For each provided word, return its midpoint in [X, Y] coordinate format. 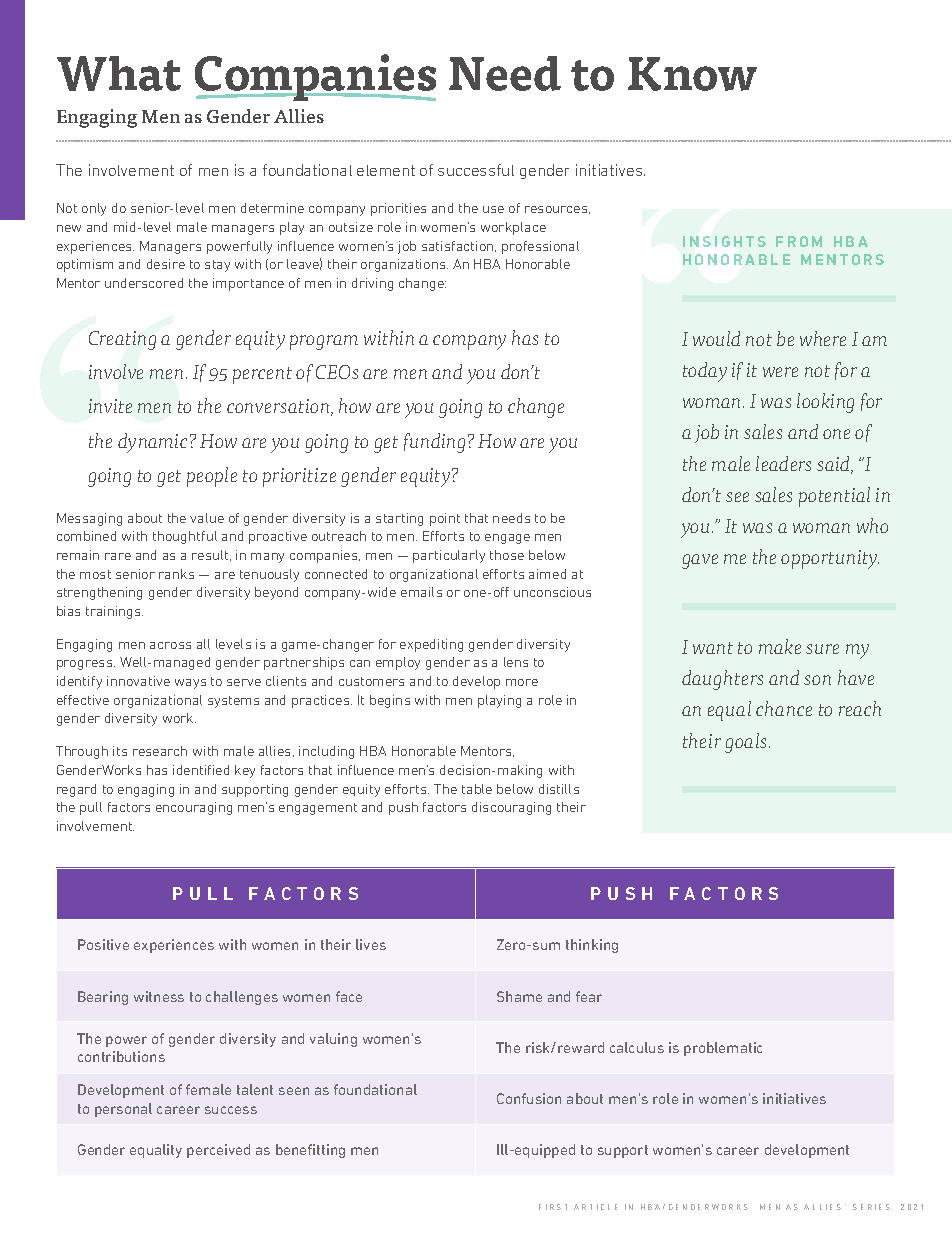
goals [747, 743]
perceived [218, 1151]
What [119, 73]
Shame [519, 996]
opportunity [830, 559]
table [477, 789]
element [386, 170]
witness [159, 996]
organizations [404, 265]
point [445, 519]
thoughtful [185, 537]
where [823, 338]
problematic [723, 1049]
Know [692, 74]
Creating [122, 340]
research [160, 751]
